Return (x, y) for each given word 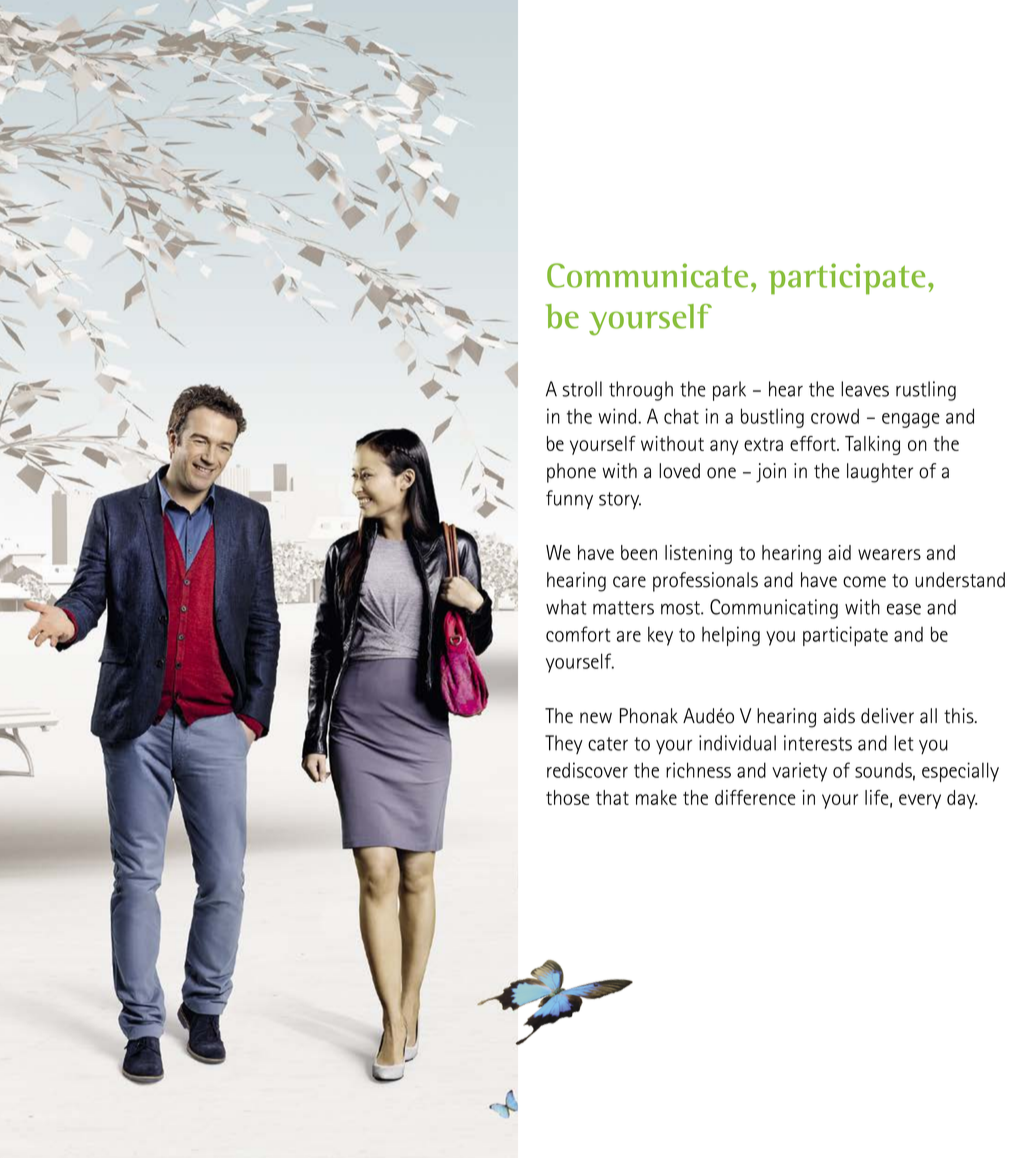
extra (763, 444)
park (729, 391)
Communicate (647, 275)
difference (755, 797)
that (612, 797)
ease (904, 609)
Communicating (774, 609)
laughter (880, 473)
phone (571, 473)
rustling (926, 391)
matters (623, 608)
